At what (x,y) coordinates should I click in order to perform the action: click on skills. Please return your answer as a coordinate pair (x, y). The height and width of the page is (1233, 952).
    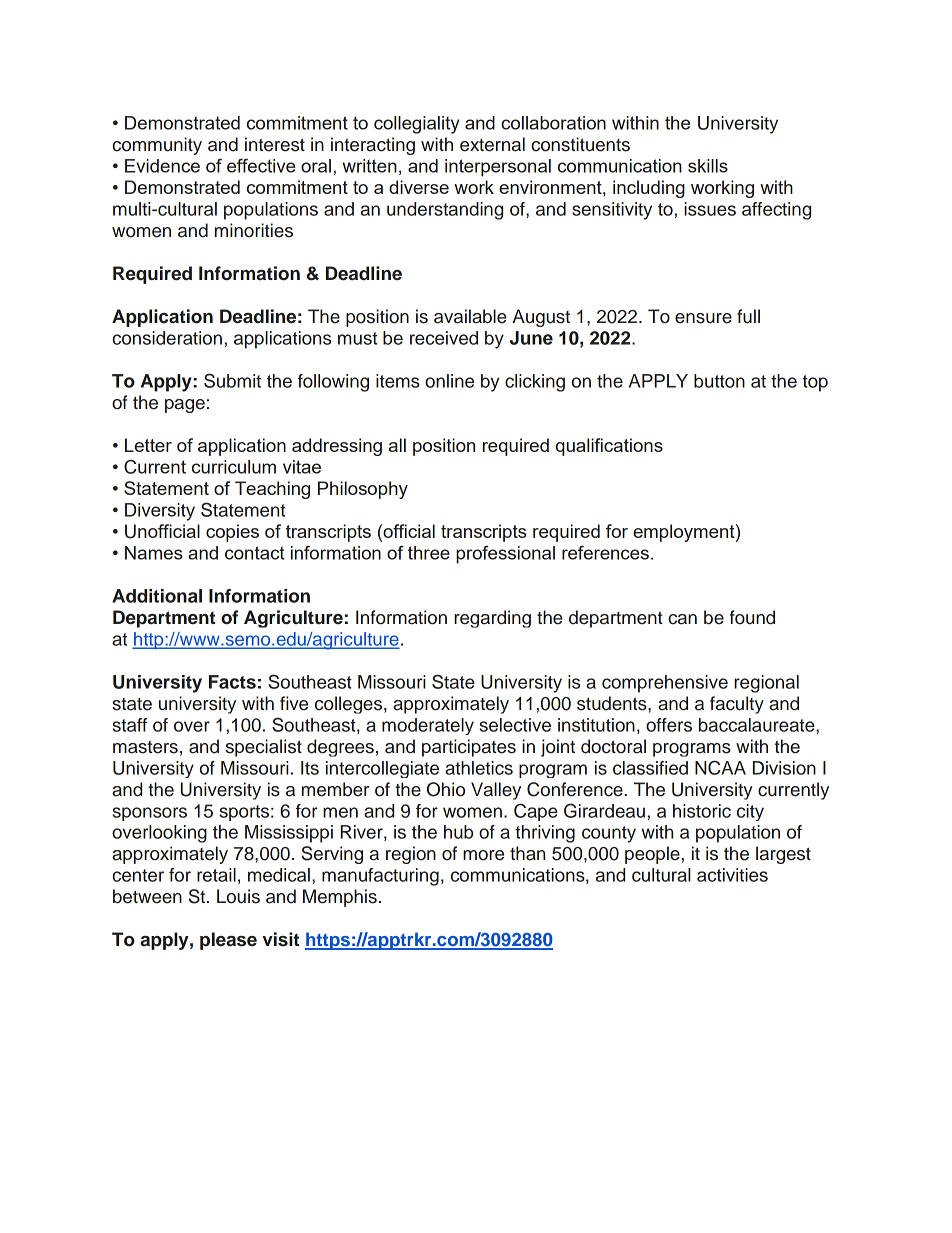
    Looking at the image, I should click on (708, 166).
